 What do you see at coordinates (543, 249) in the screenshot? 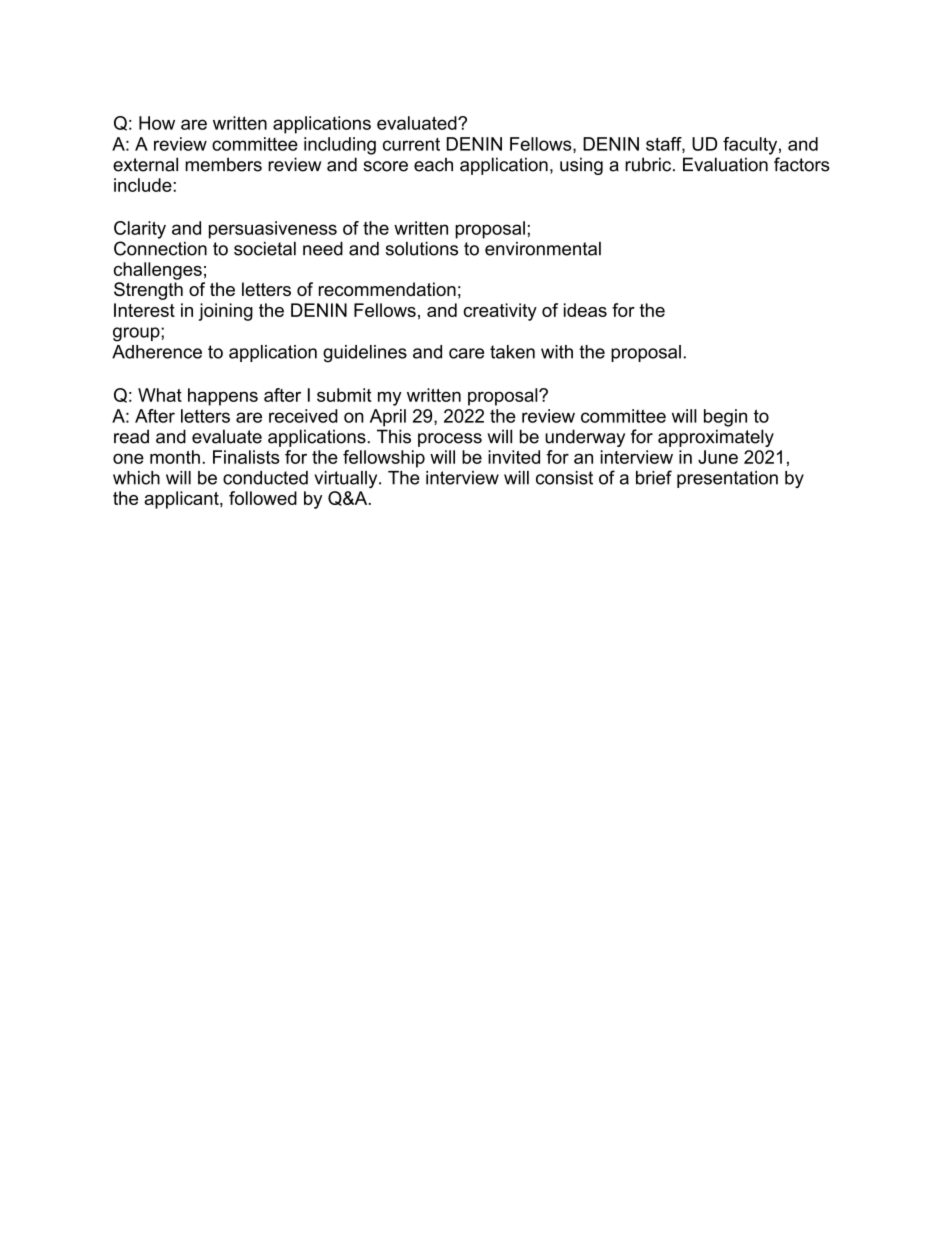
I see `environmental` at bounding box center [543, 249].
